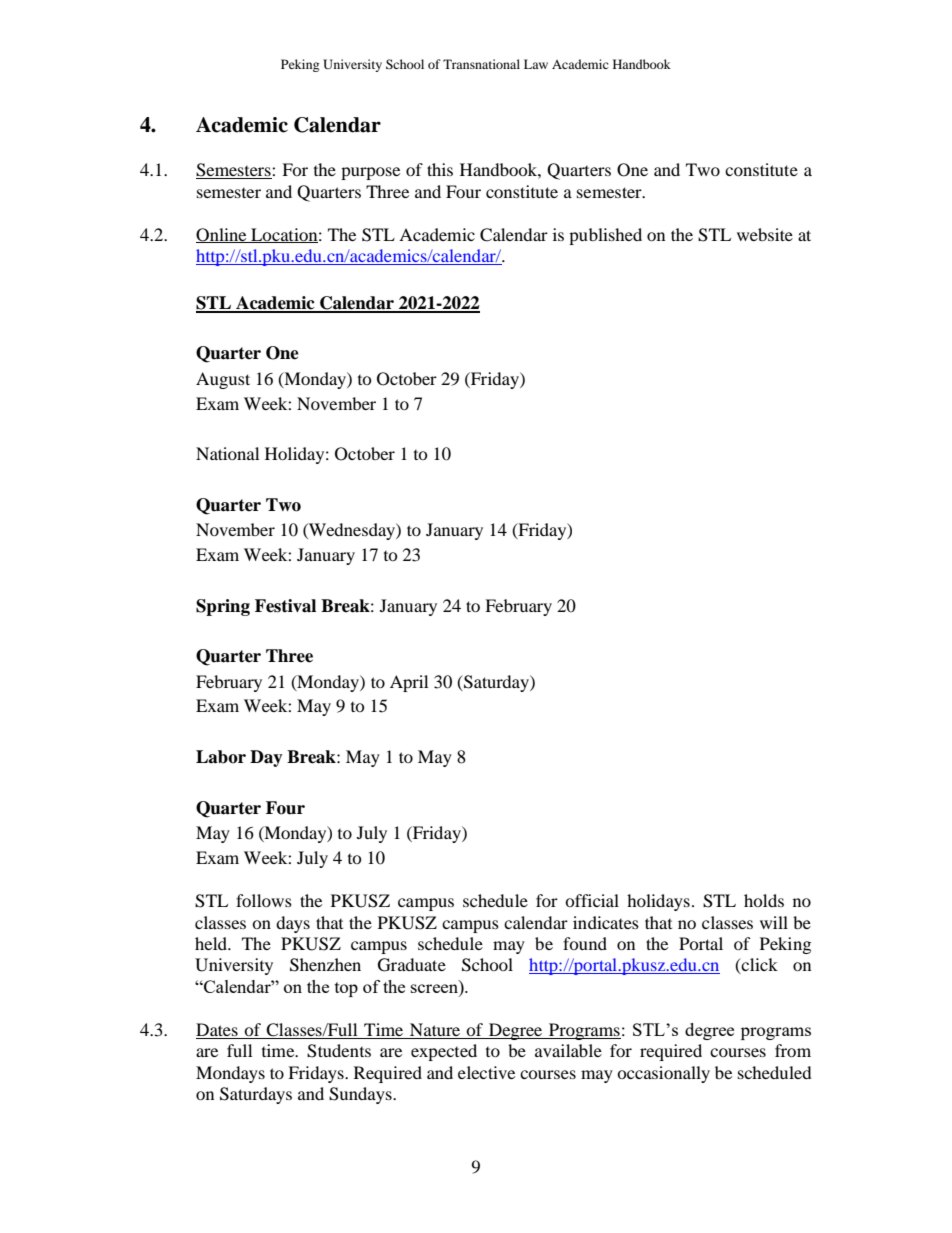 The image size is (952, 1233). What do you see at coordinates (663, 1074) in the screenshot?
I see `occasionally` at bounding box center [663, 1074].
